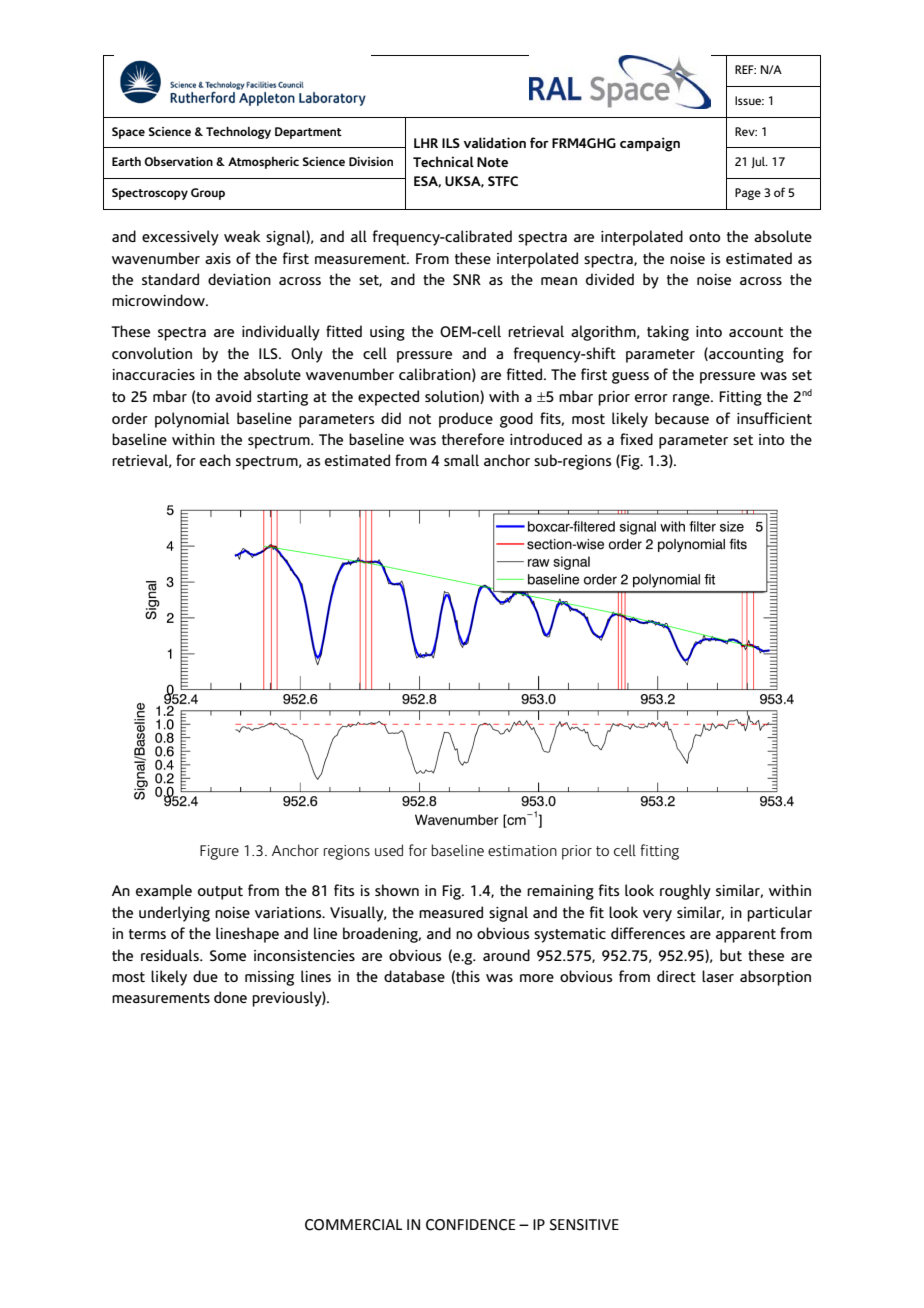 Image resolution: width=924 pixels, height=1308 pixels. I want to click on roughly, so click(685, 892).
